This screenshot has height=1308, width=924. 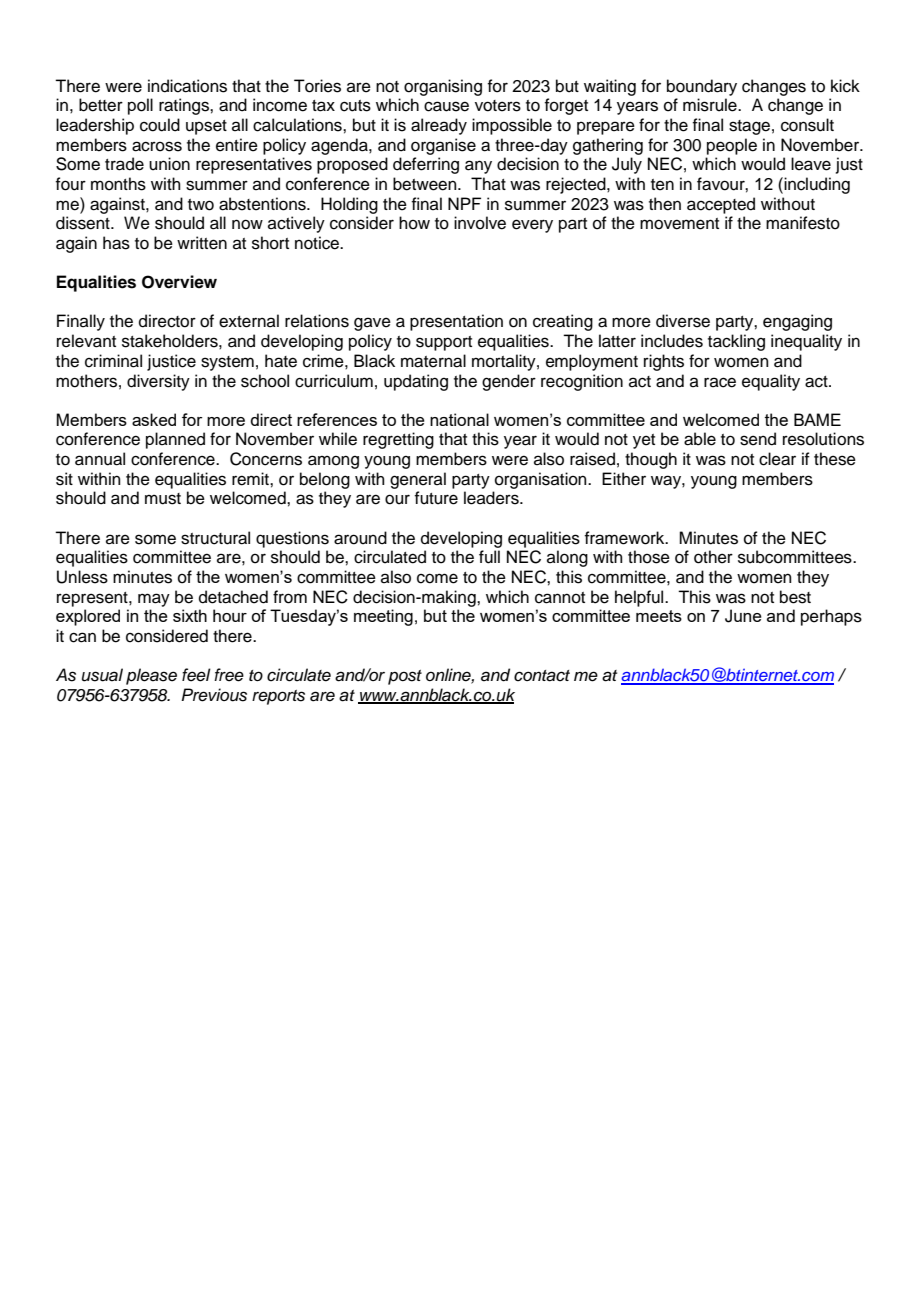 I want to click on ratings, so click(x=185, y=106).
